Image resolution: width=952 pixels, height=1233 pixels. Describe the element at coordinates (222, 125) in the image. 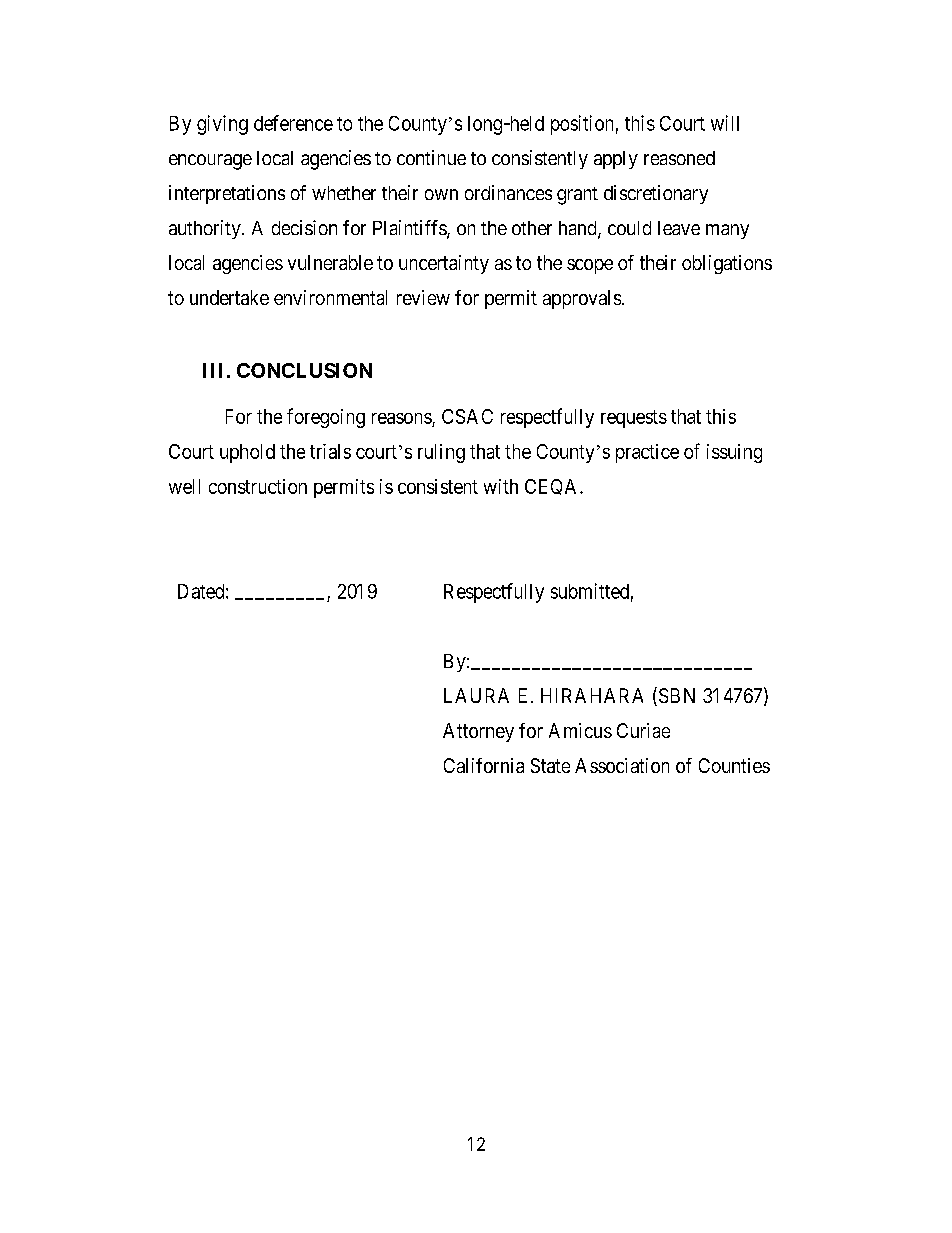

I see `giving` at that location.
